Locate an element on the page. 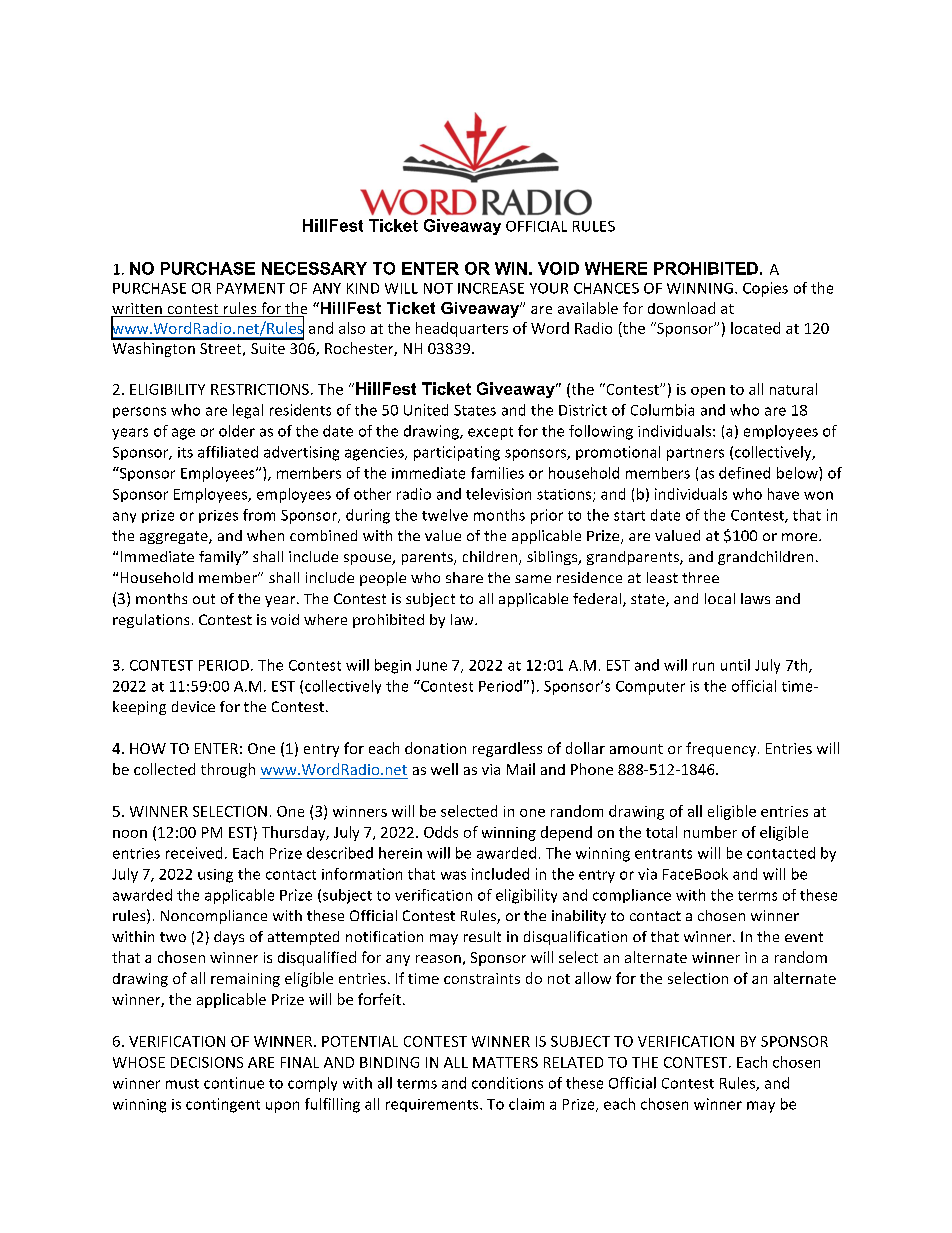 This page has width=952, height=1233. RELATED is located at coordinates (573, 1062).
